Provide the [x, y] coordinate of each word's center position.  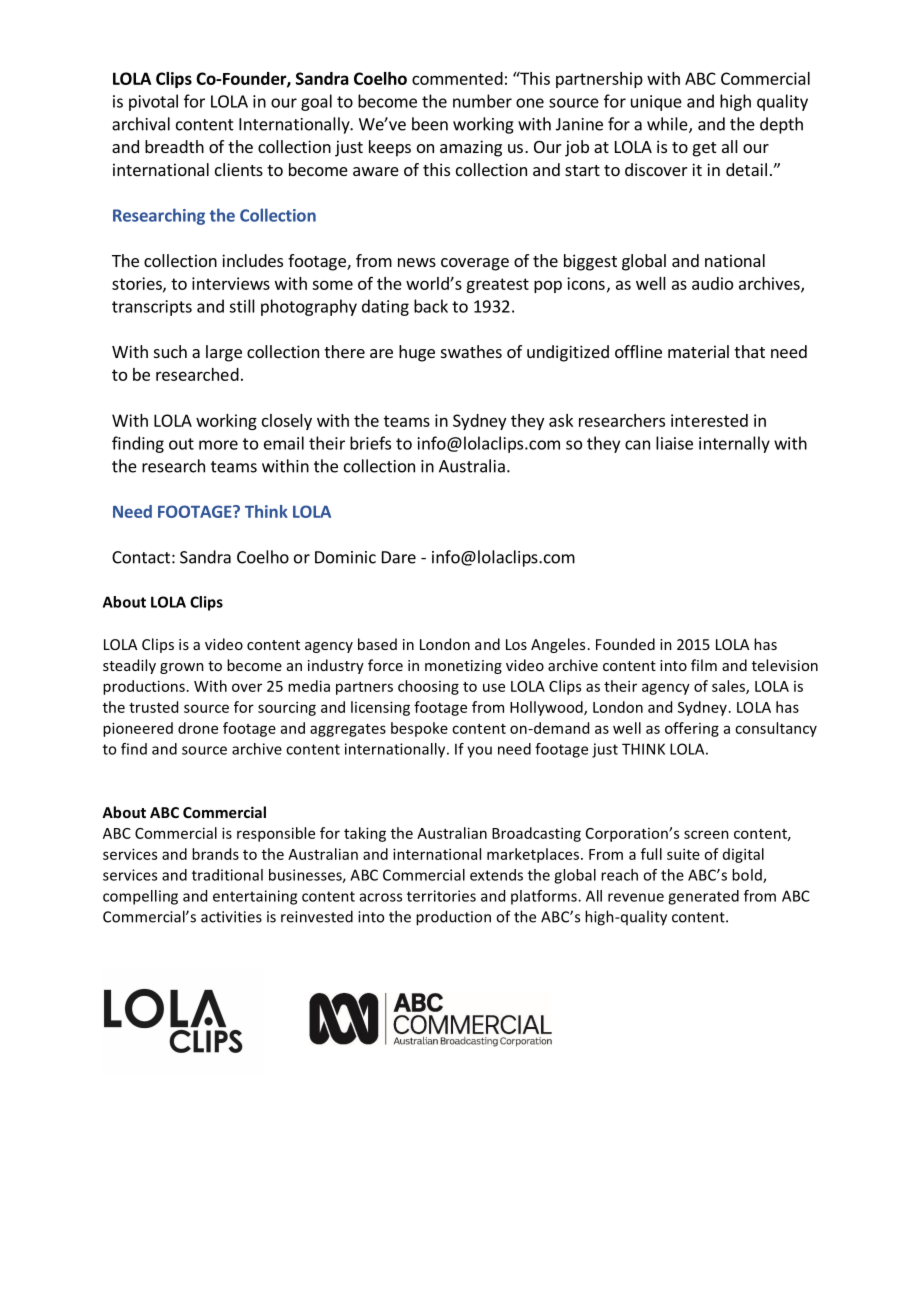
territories [441, 896]
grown [182, 668]
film [704, 665]
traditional [227, 875]
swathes [471, 351]
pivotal [153, 102]
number [482, 101]
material [698, 351]
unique [656, 103]
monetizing [463, 667]
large [224, 353]
